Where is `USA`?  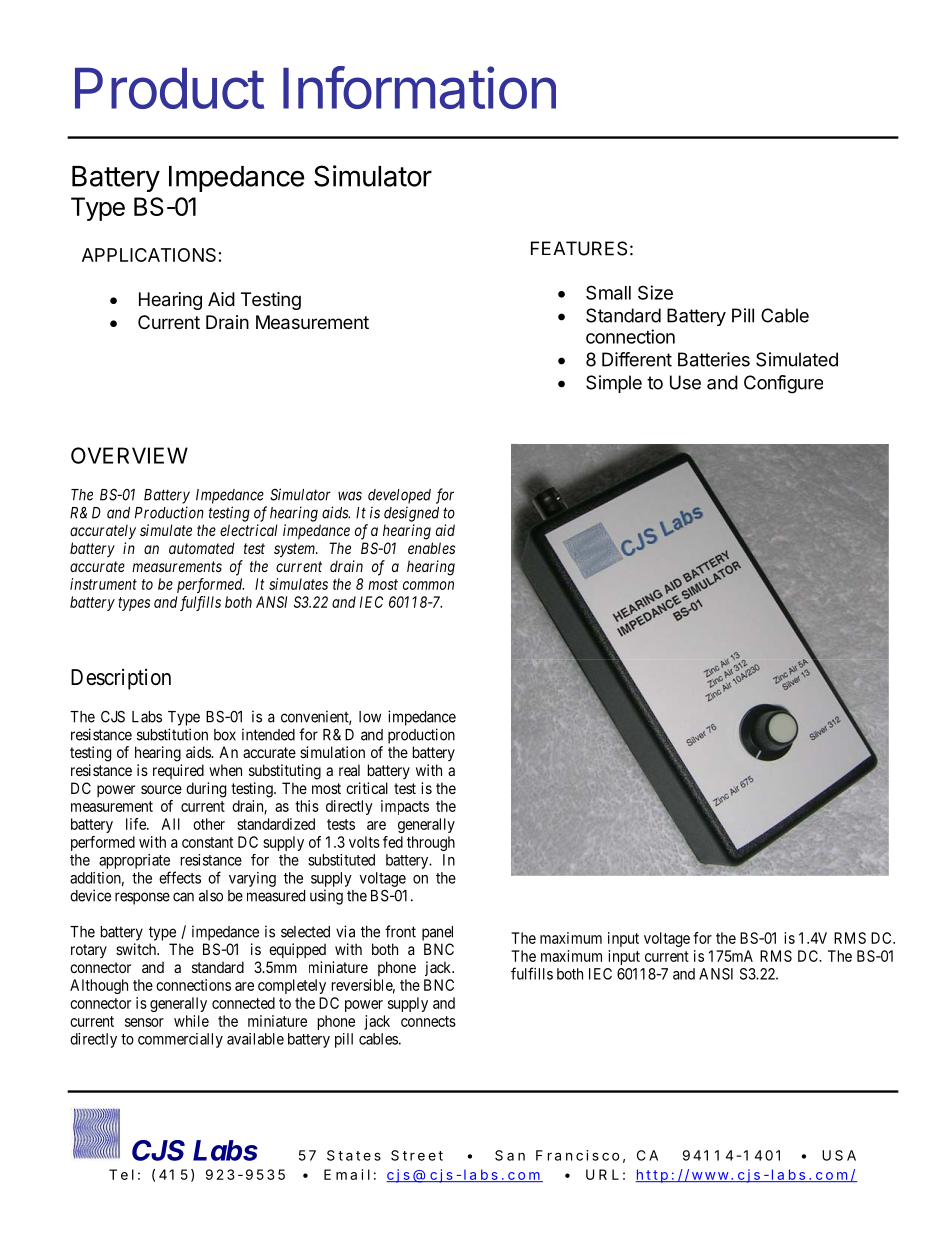 USA is located at coordinates (839, 1155).
